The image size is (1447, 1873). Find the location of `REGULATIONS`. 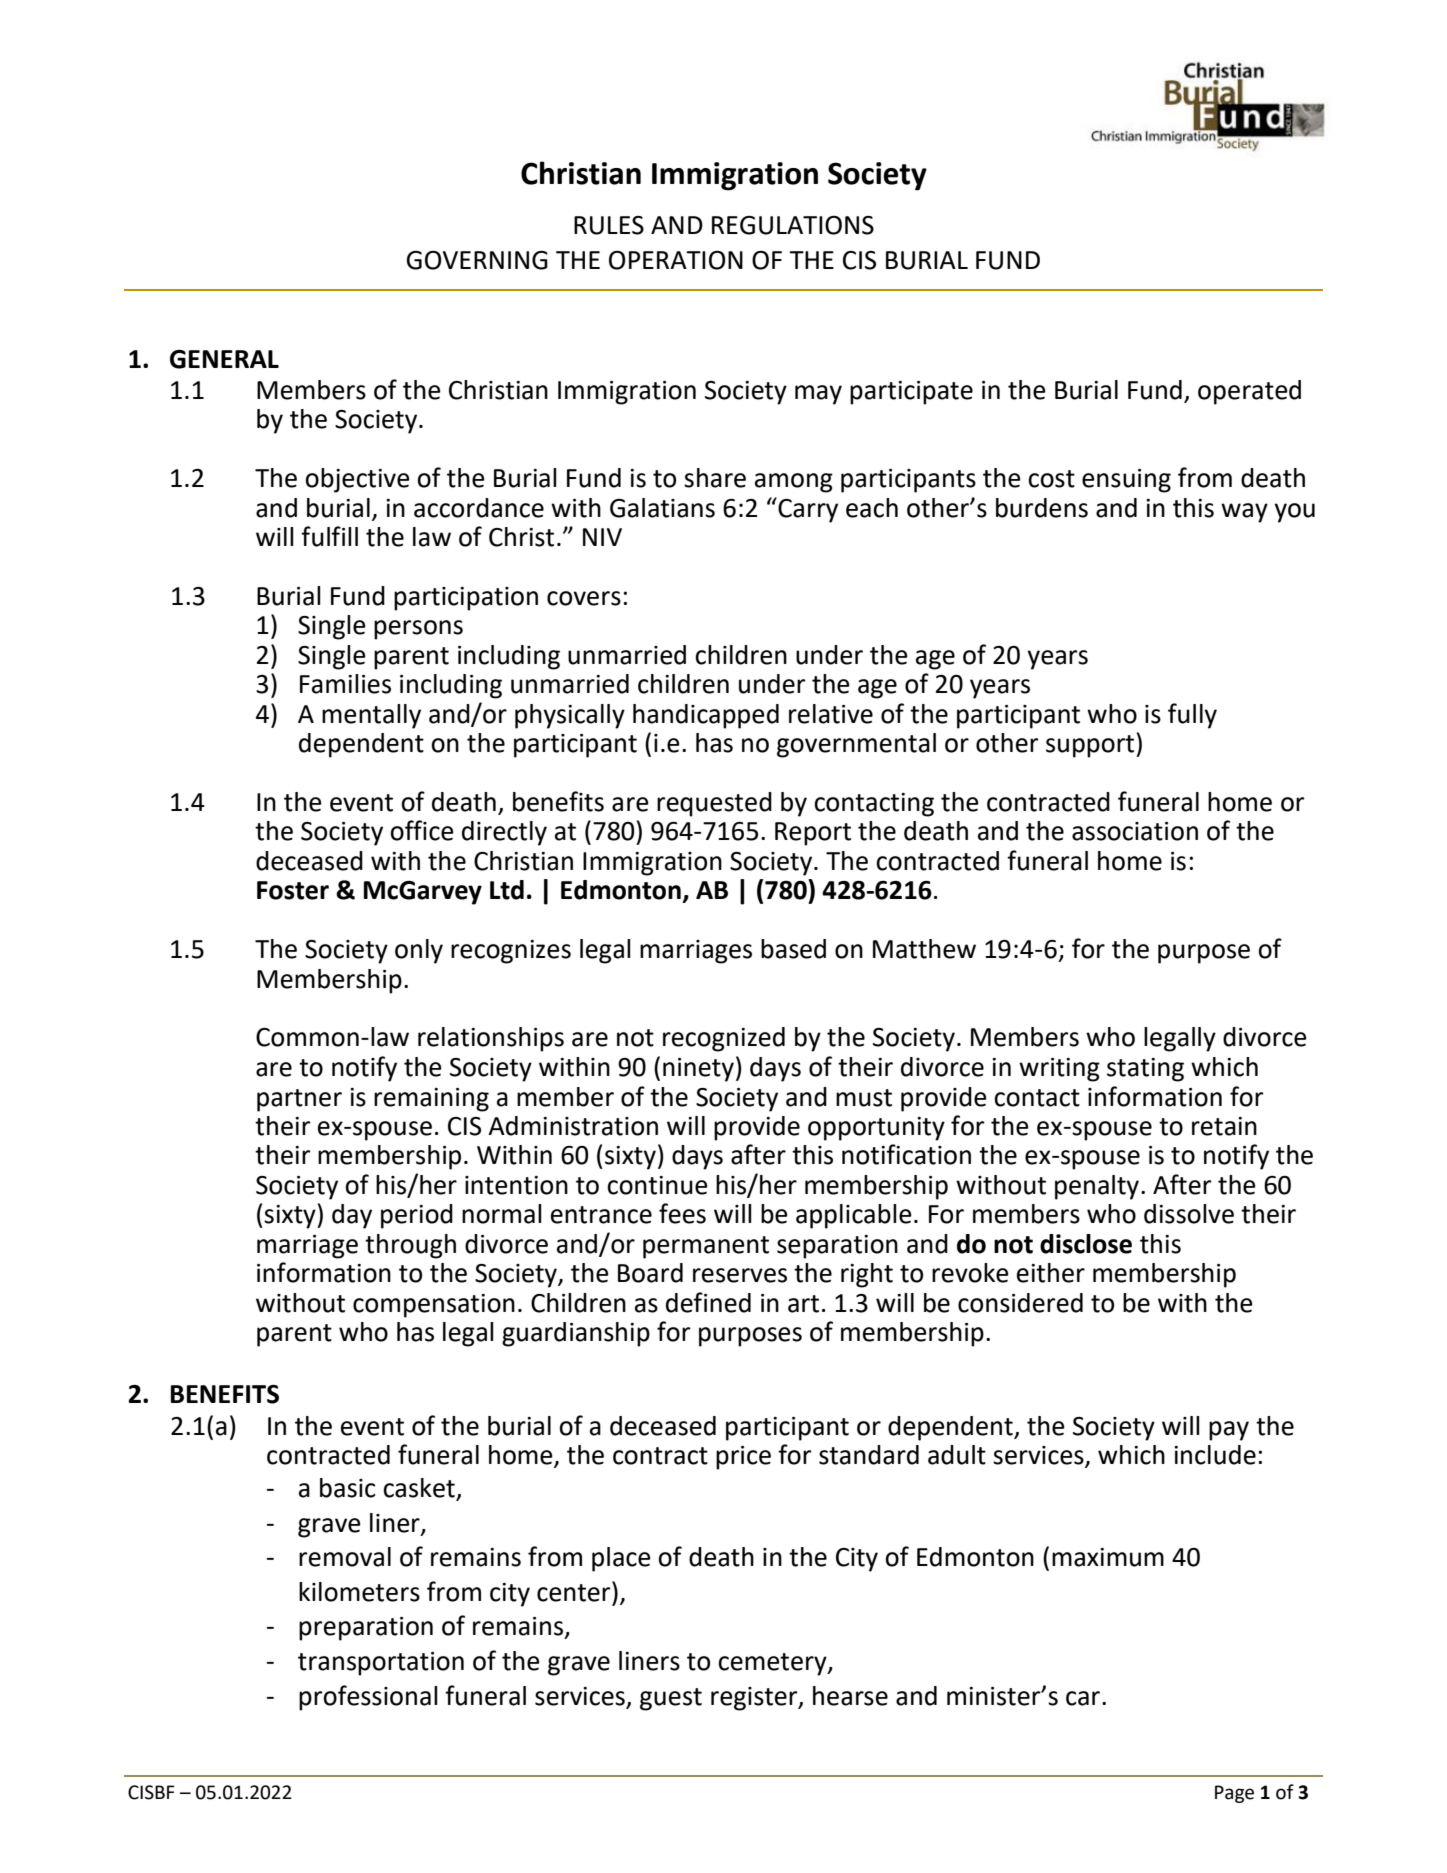

REGULATIONS is located at coordinates (793, 225).
